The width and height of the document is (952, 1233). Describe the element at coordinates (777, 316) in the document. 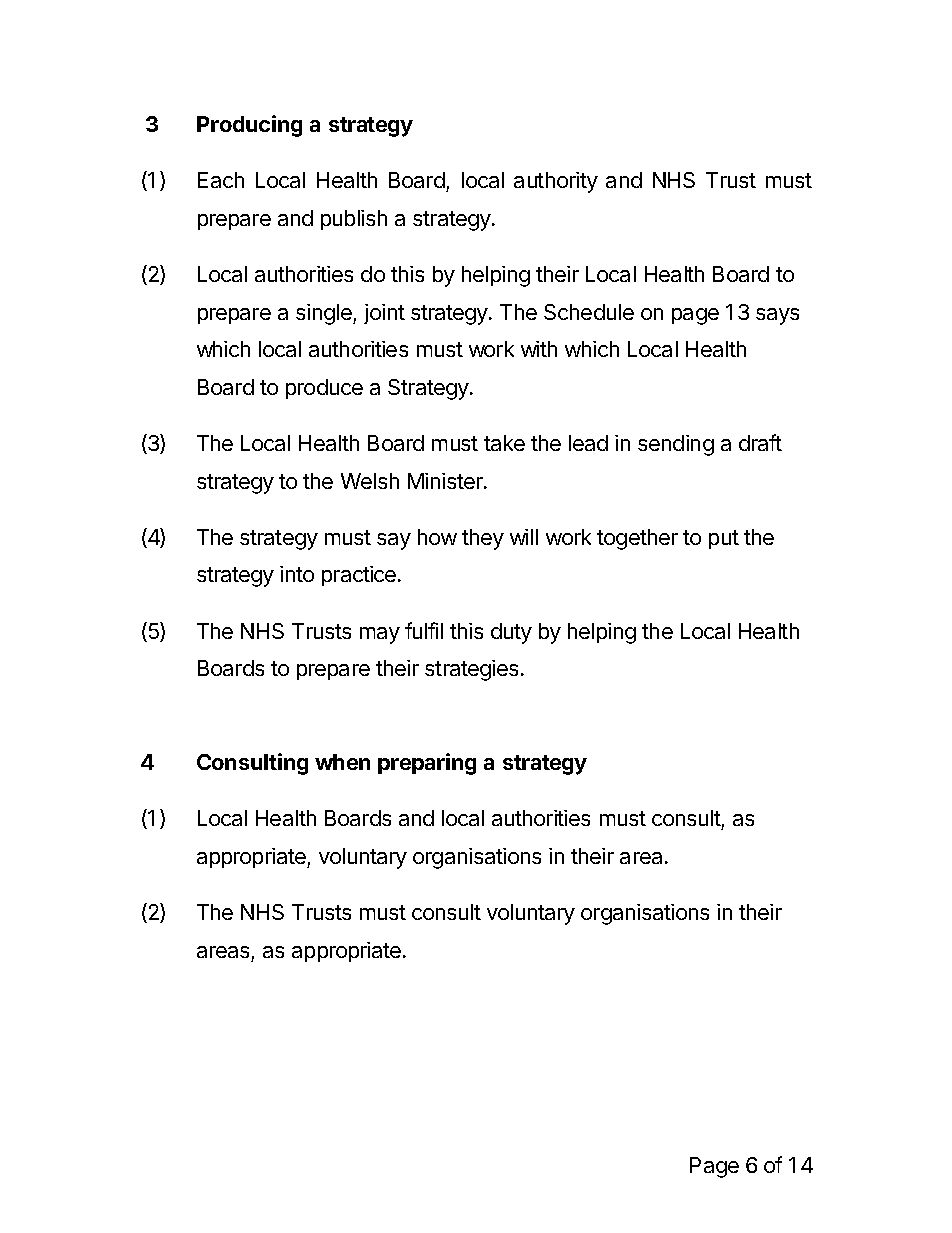

I see `says` at that location.
